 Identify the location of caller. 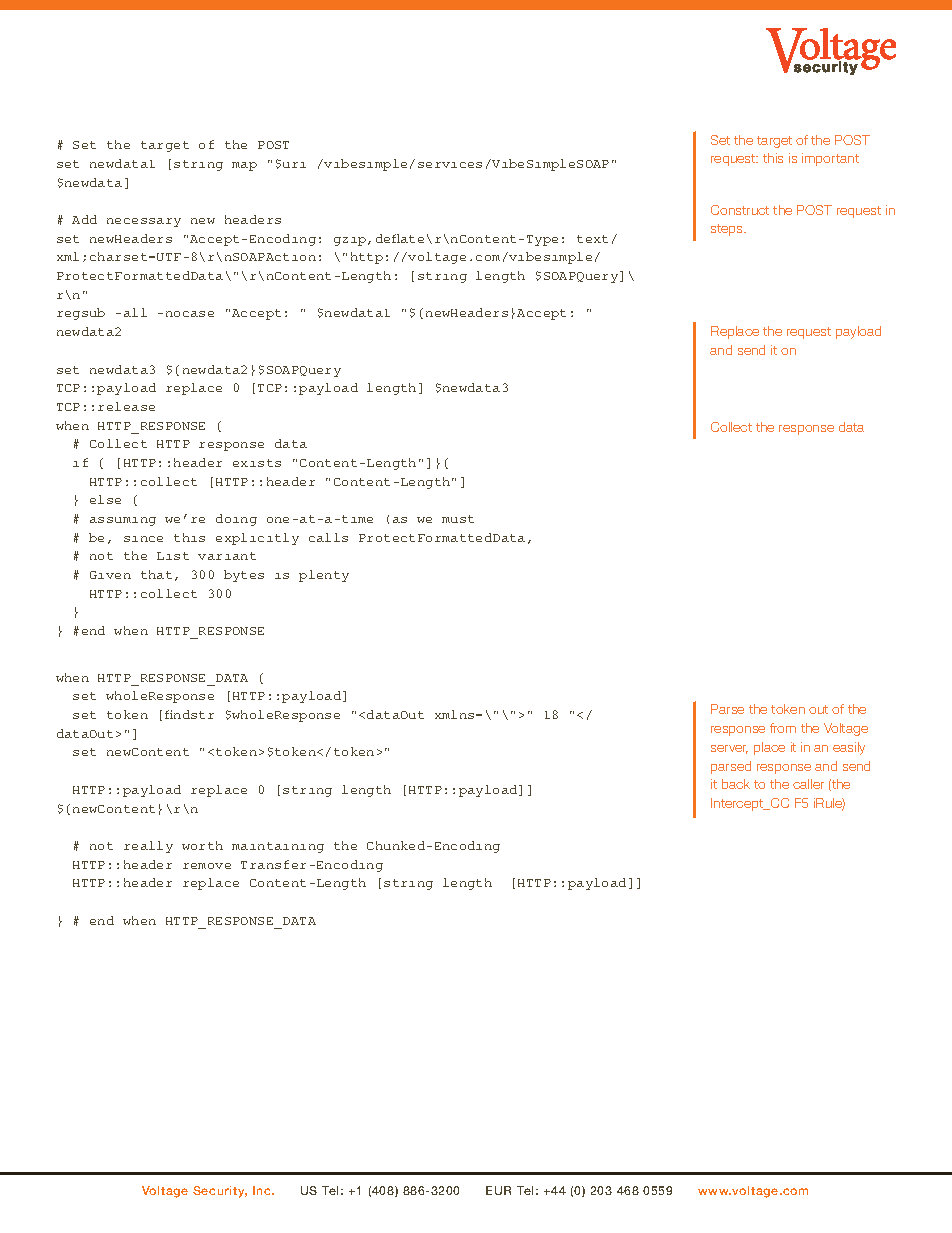
(808, 784).
